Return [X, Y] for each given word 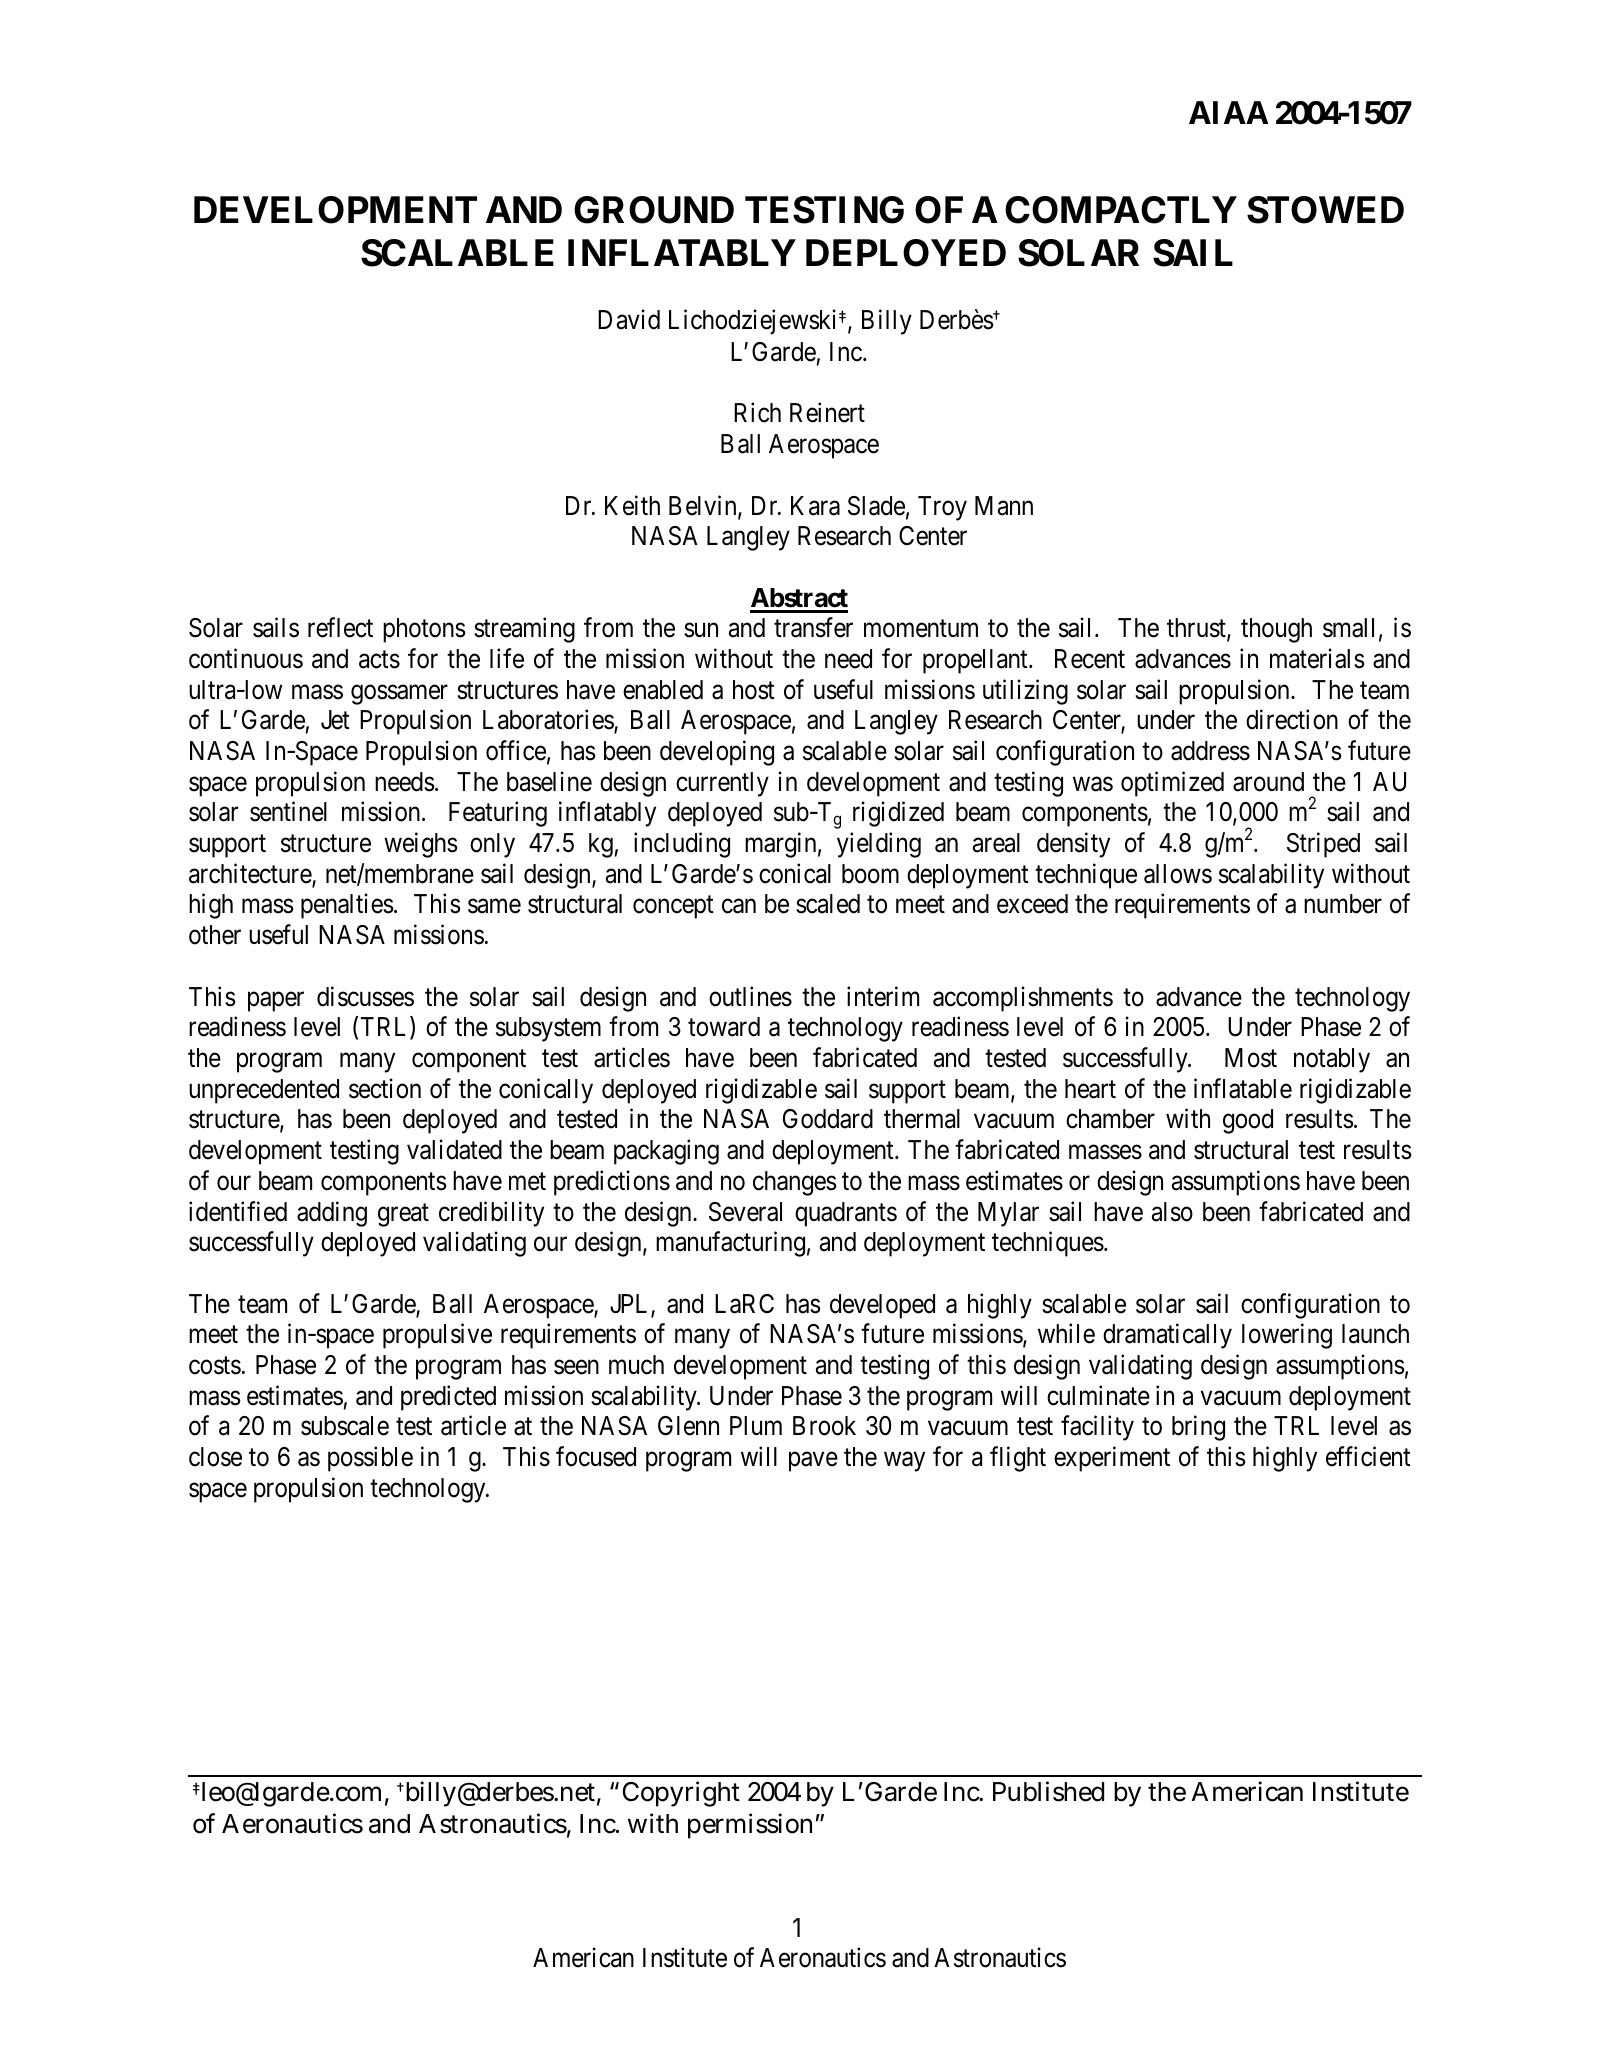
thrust [1197, 629]
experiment [1112, 1459]
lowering [1287, 1336]
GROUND [654, 210]
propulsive [437, 1336]
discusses [365, 996]
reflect [340, 627]
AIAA [1228, 112]
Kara [815, 506]
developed [882, 1306]
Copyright [681, 1794]
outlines [750, 996]
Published [1048, 1791]
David [629, 320]
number [1343, 904]
